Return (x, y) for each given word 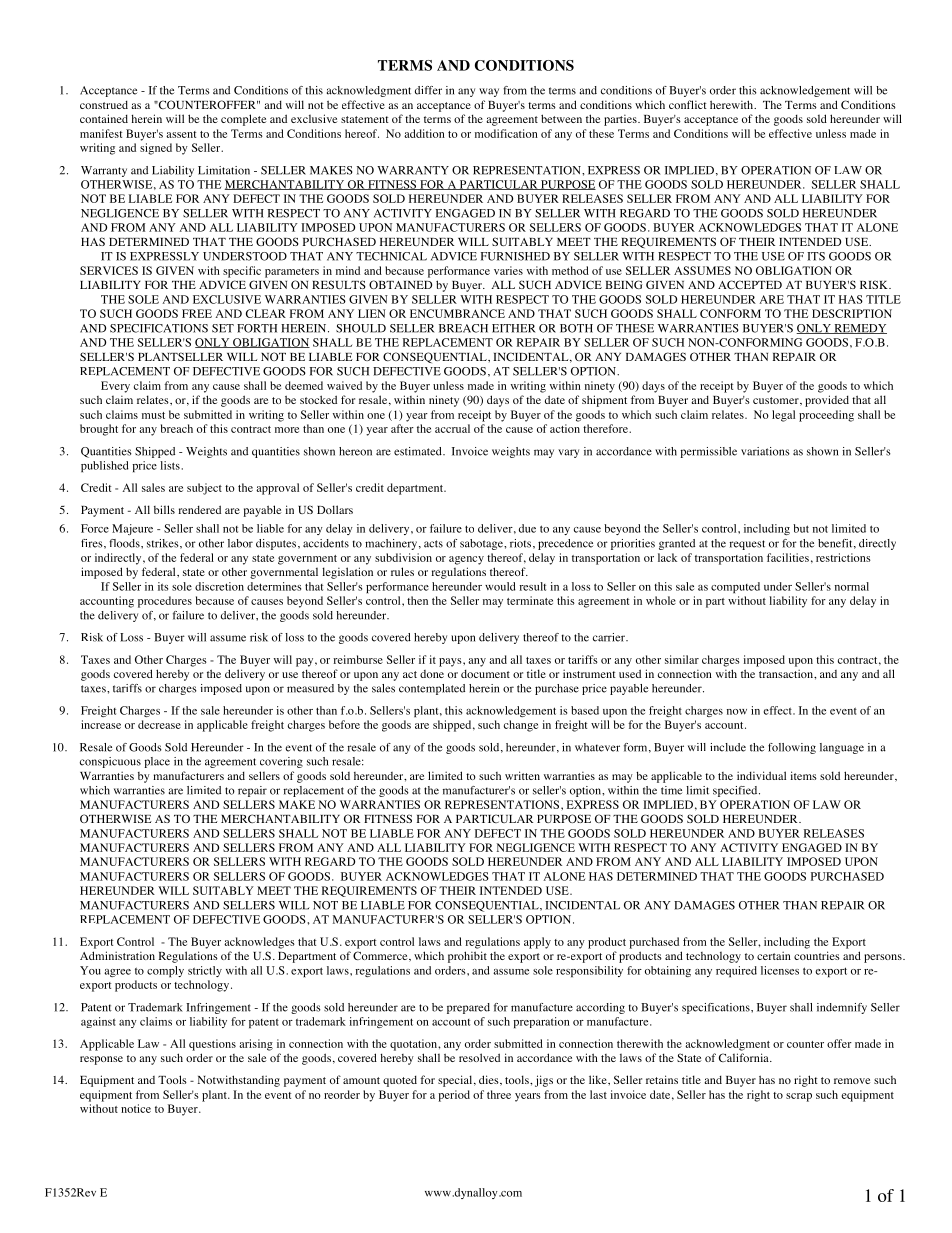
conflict (688, 104)
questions (212, 1045)
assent (181, 134)
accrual (452, 428)
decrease (159, 724)
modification (506, 133)
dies (490, 1080)
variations (765, 451)
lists (170, 465)
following (792, 748)
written (522, 775)
